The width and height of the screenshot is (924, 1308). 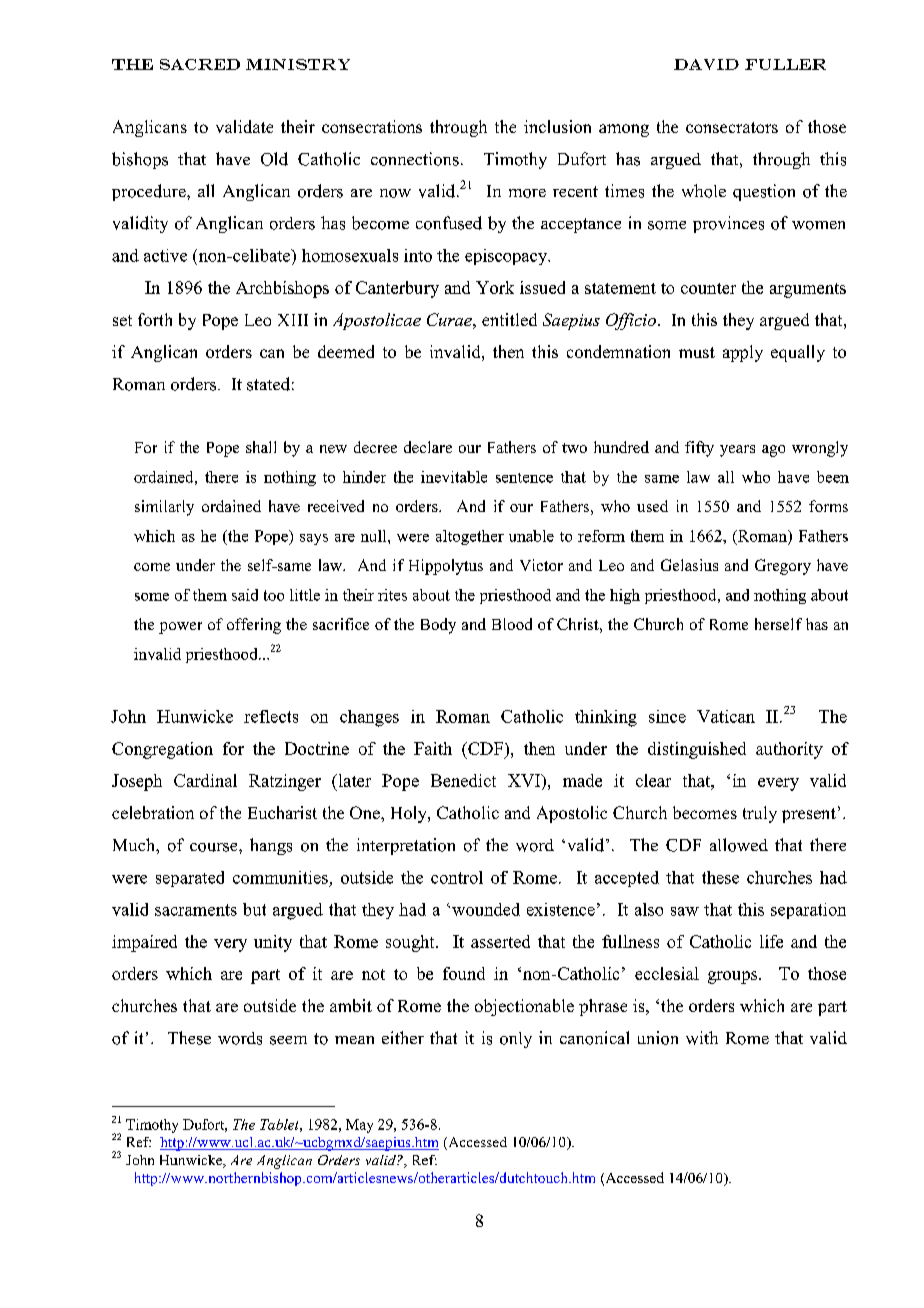 What do you see at coordinates (702, 1038) in the screenshot?
I see `with` at bounding box center [702, 1038].
